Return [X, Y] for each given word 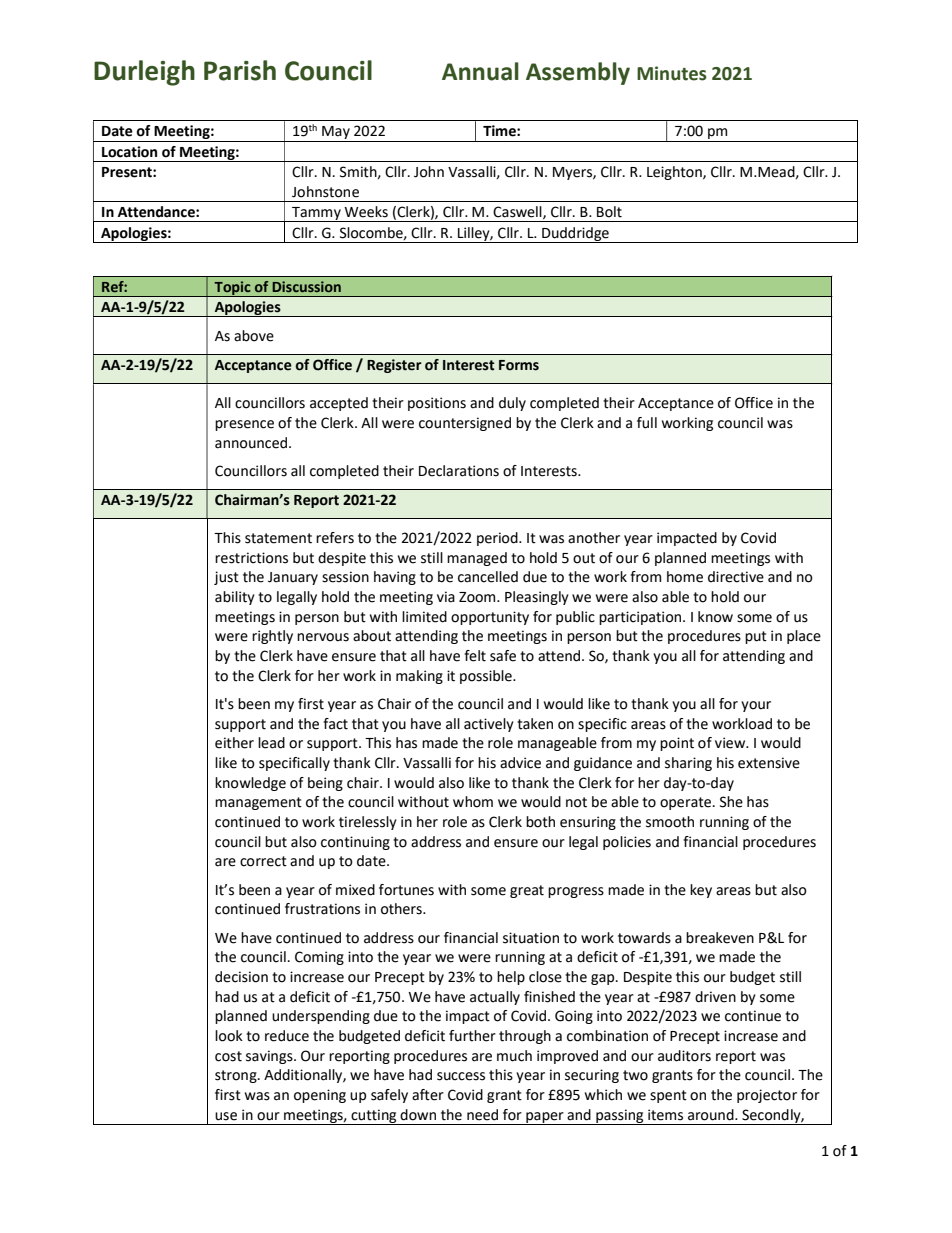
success [461, 1076]
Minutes [672, 73]
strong [237, 1076]
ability [235, 598]
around [712, 1115]
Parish [240, 70]
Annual [480, 71]
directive [736, 577]
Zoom [478, 597]
